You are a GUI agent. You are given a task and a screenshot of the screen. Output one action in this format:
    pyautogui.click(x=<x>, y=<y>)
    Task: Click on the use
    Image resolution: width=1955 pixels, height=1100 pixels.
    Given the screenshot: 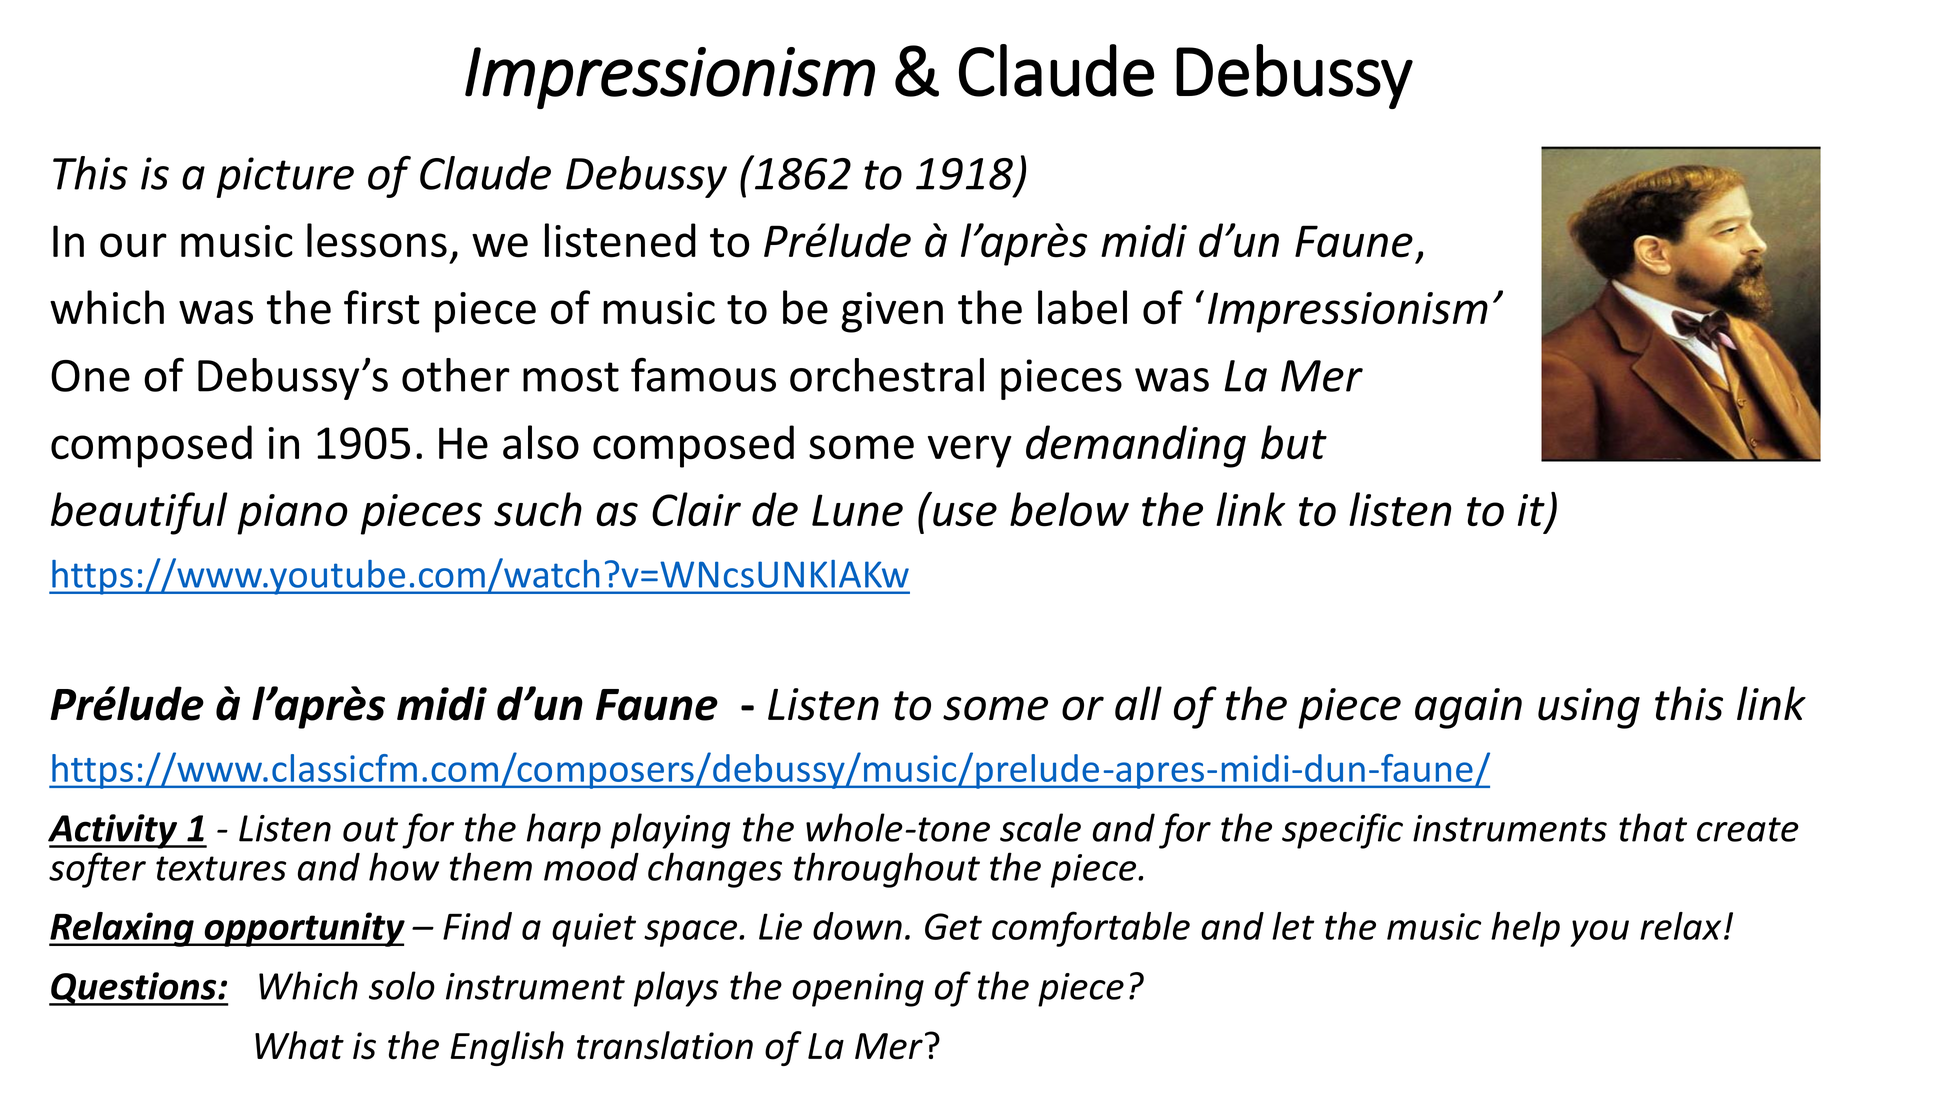 What is the action you would take?
    pyautogui.click(x=965, y=514)
